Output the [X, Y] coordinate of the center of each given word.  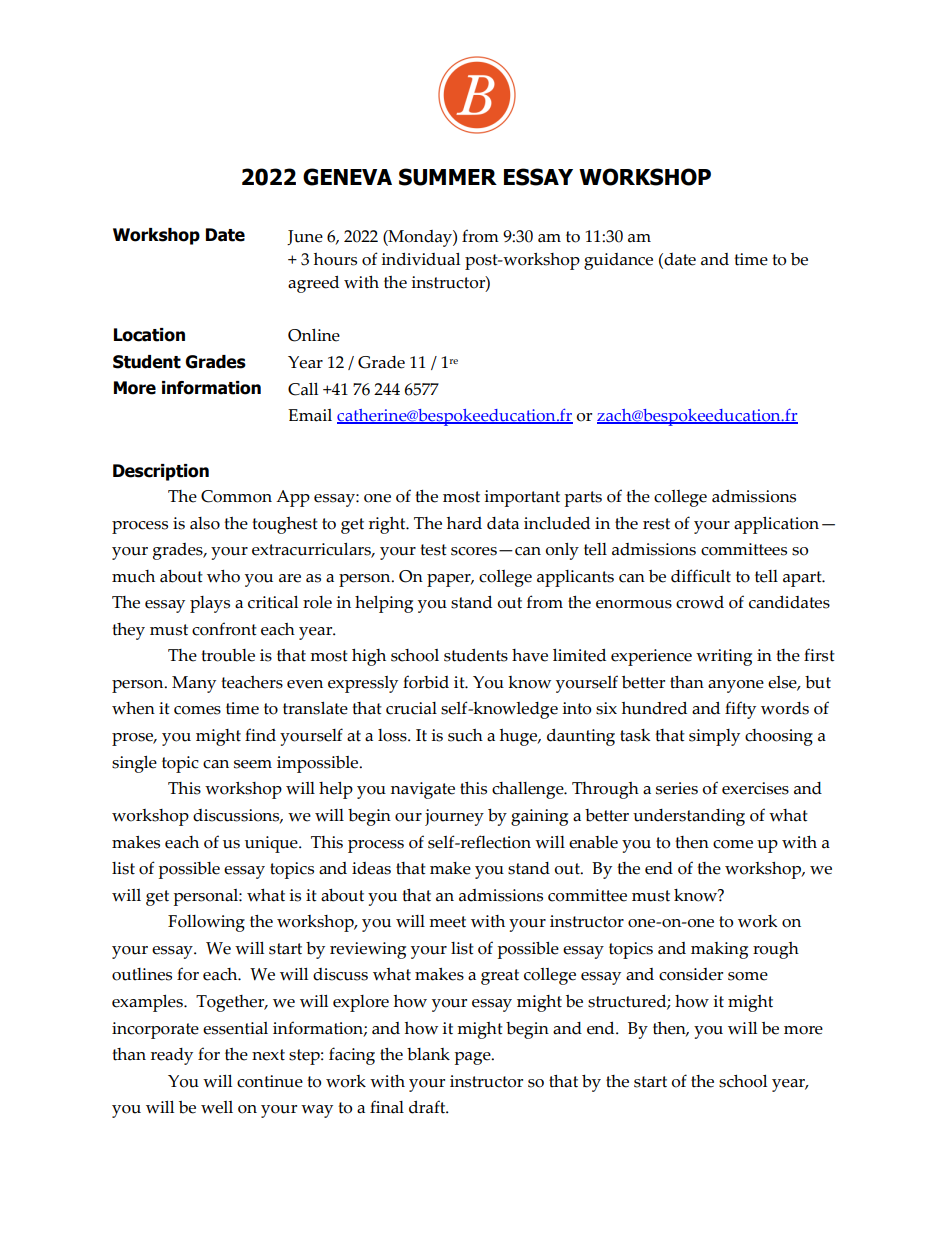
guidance [618, 261]
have [530, 655]
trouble [228, 655]
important [522, 498]
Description [161, 472]
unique [272, 844]
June [305, 237]
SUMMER [448, 177]
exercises [755, 788]
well [217, 1107]
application [776, 525]
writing [724, 657]
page [473, 1058]
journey [454, 817]
